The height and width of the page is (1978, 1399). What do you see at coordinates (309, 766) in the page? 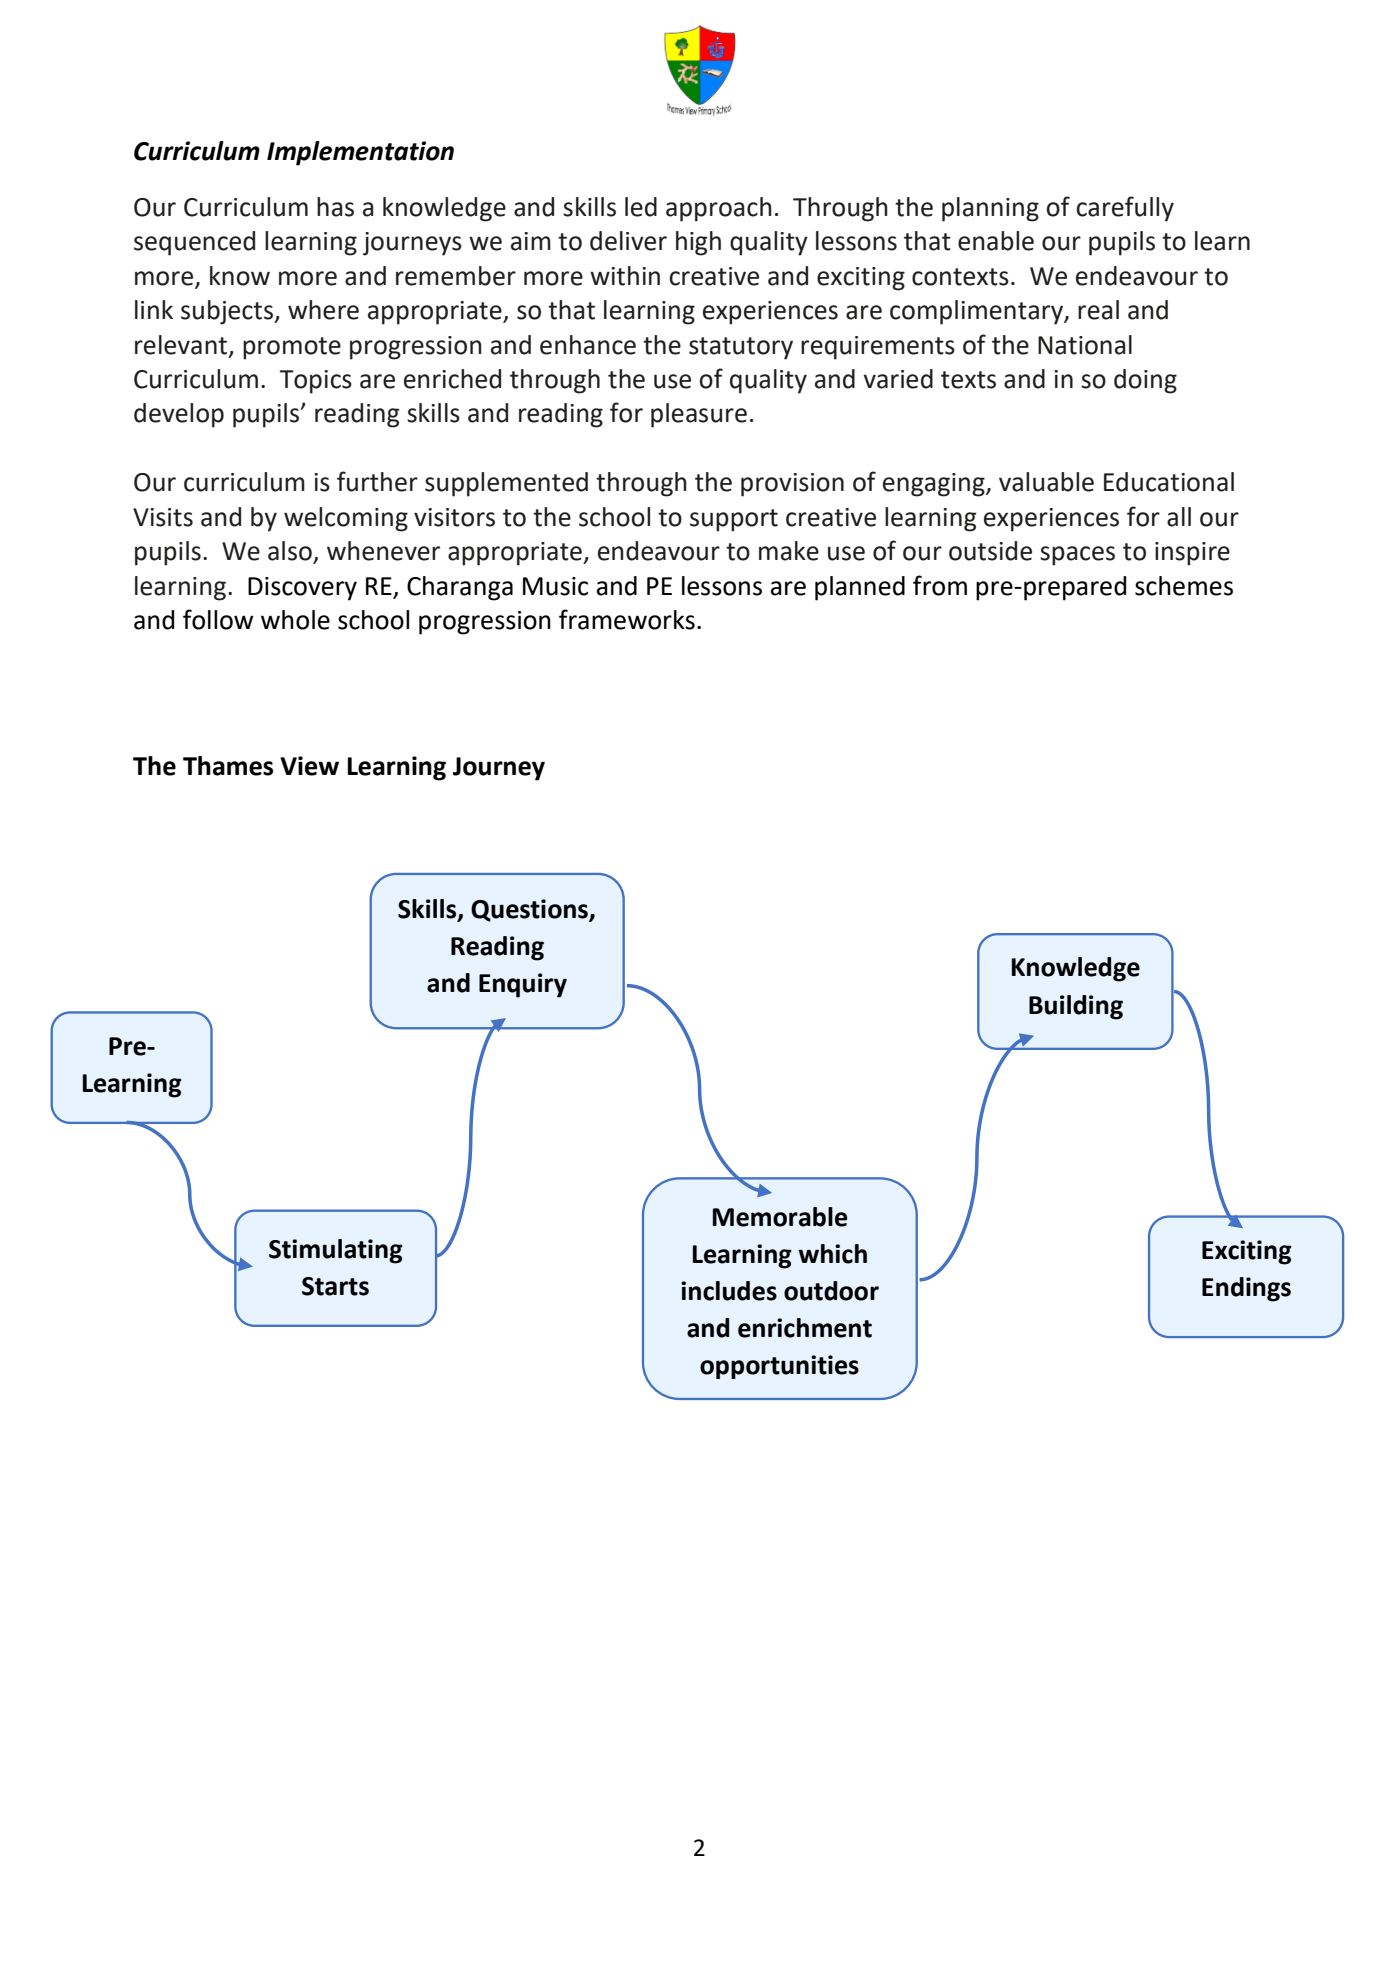
I see `View` at bounding box center [309, 766].
